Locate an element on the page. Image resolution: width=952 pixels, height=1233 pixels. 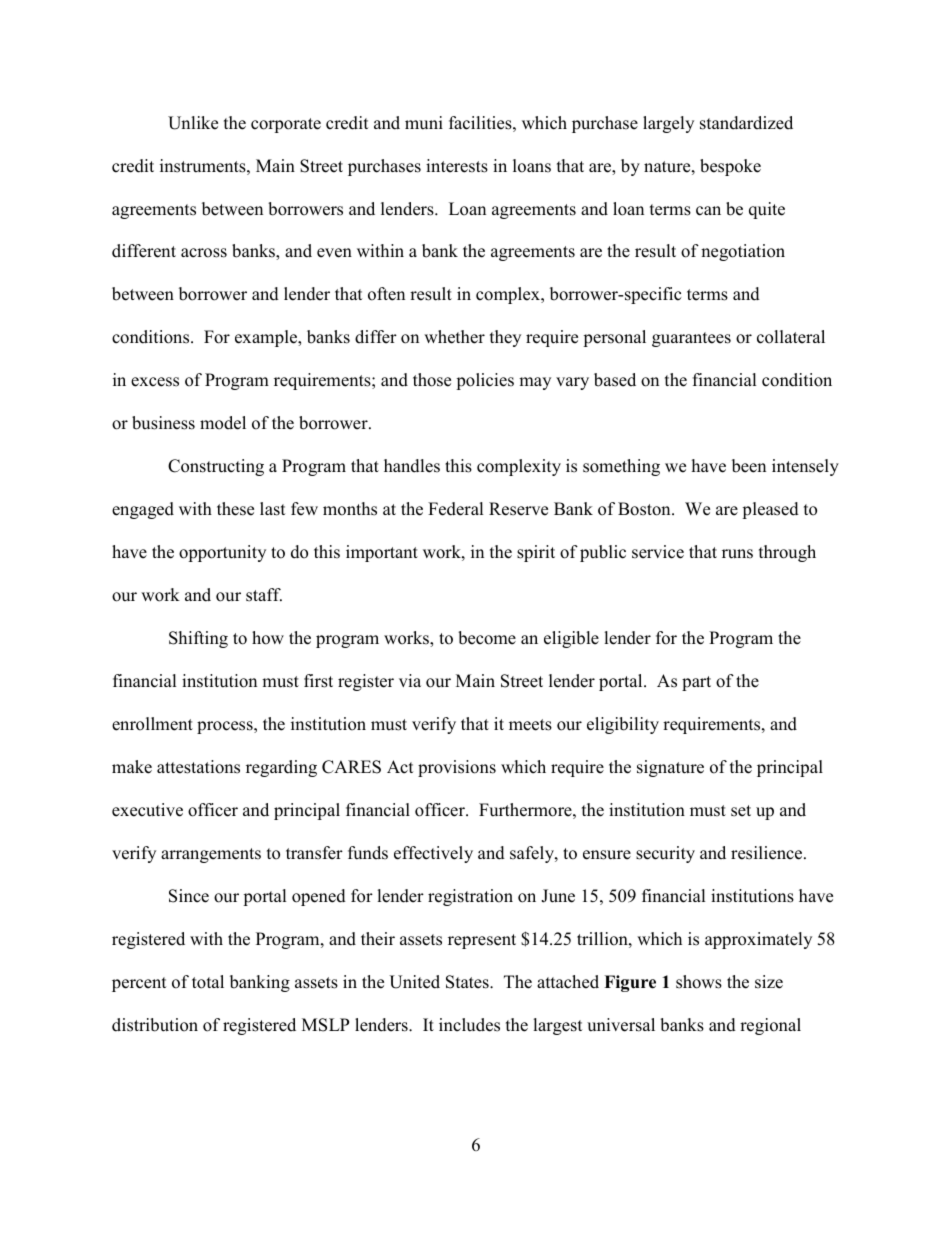
bespoke is located at coordinates (730, 167).
